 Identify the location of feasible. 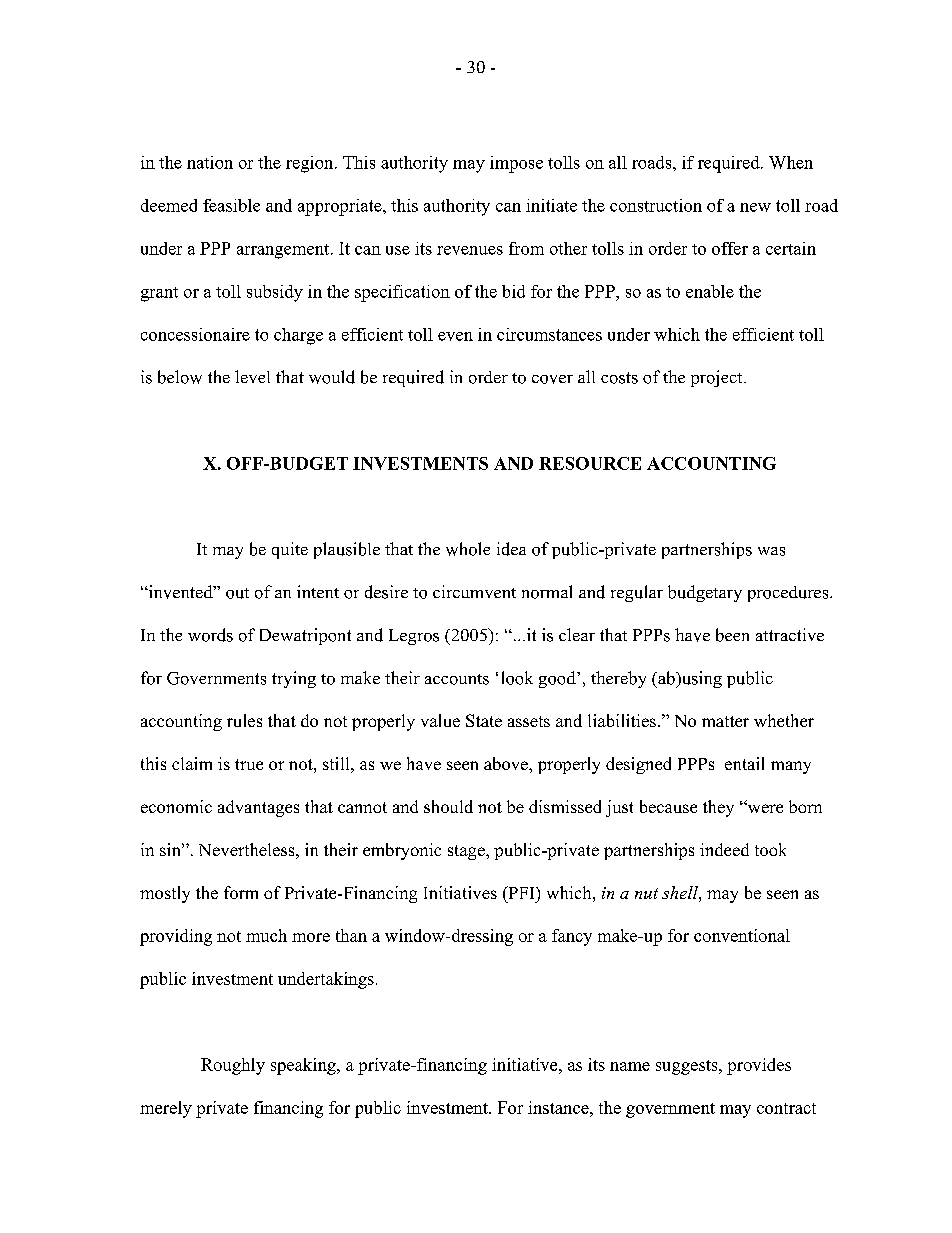
(231, 205).
